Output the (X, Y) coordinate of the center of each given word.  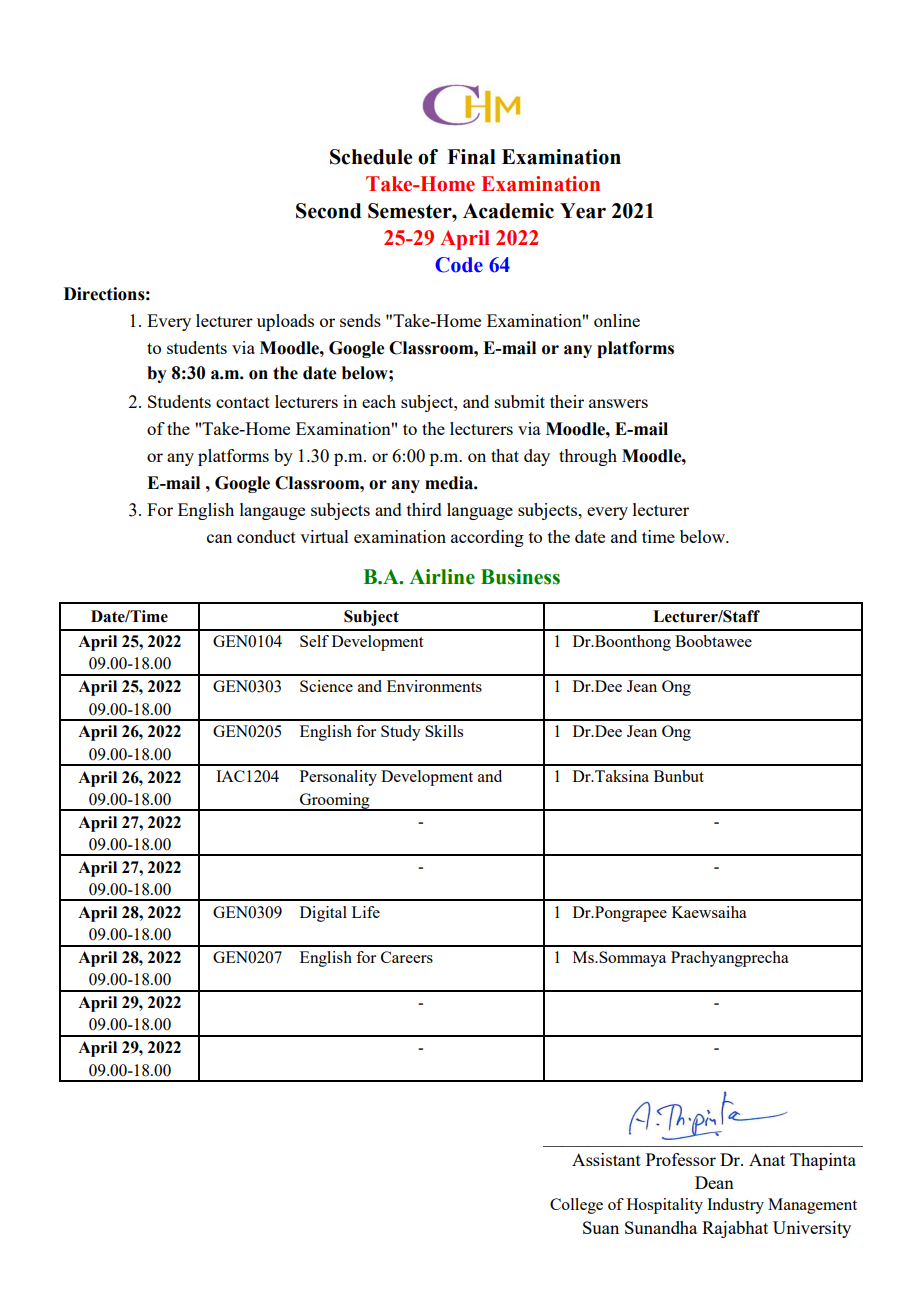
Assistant (606, 1159)
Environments (434, 686)
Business (520, 577)
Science (326, 686)
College (576, 1206)
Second (328, 211)
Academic (508, 211)
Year (583, 211)
